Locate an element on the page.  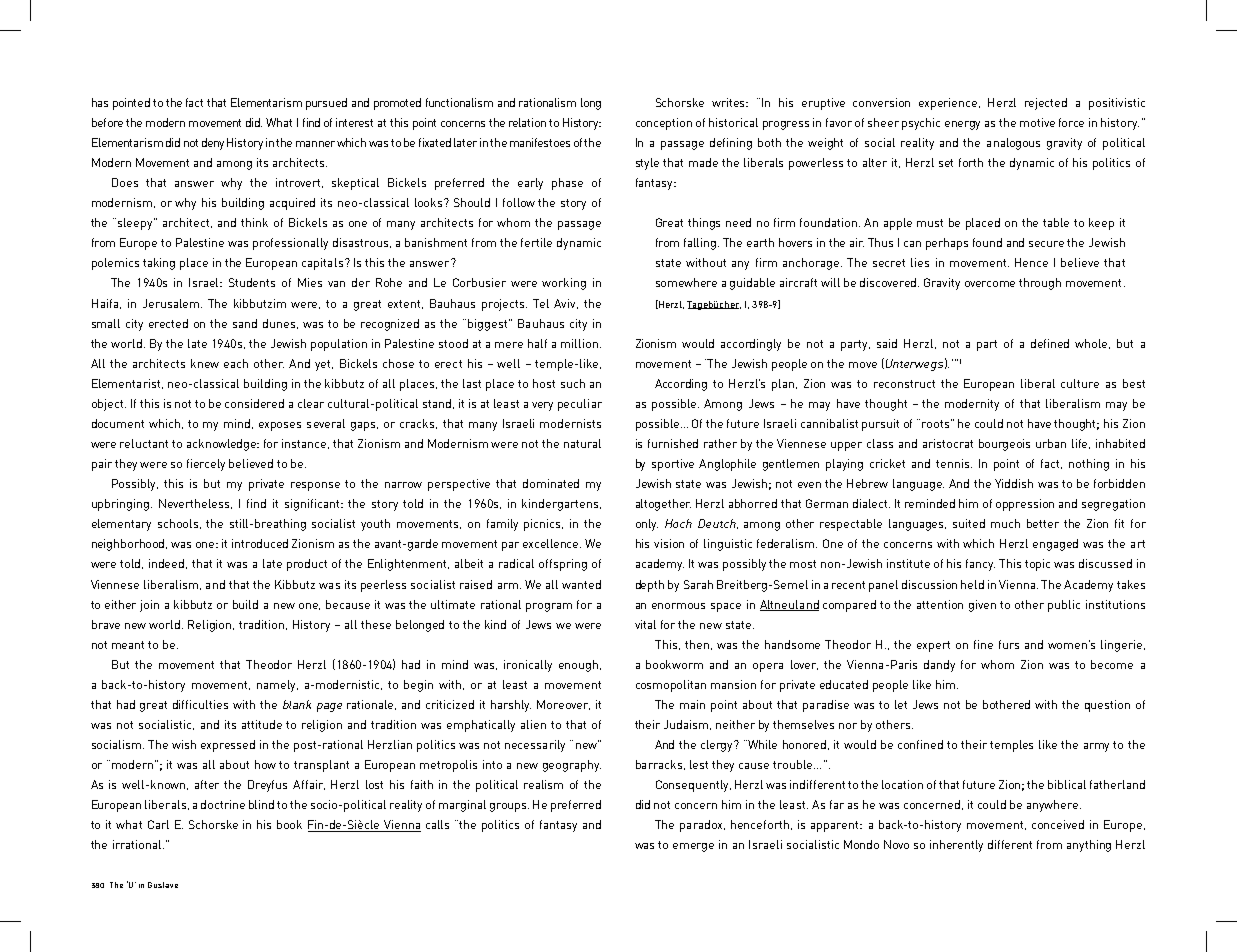
conception is located at coordinates (664, 124).
